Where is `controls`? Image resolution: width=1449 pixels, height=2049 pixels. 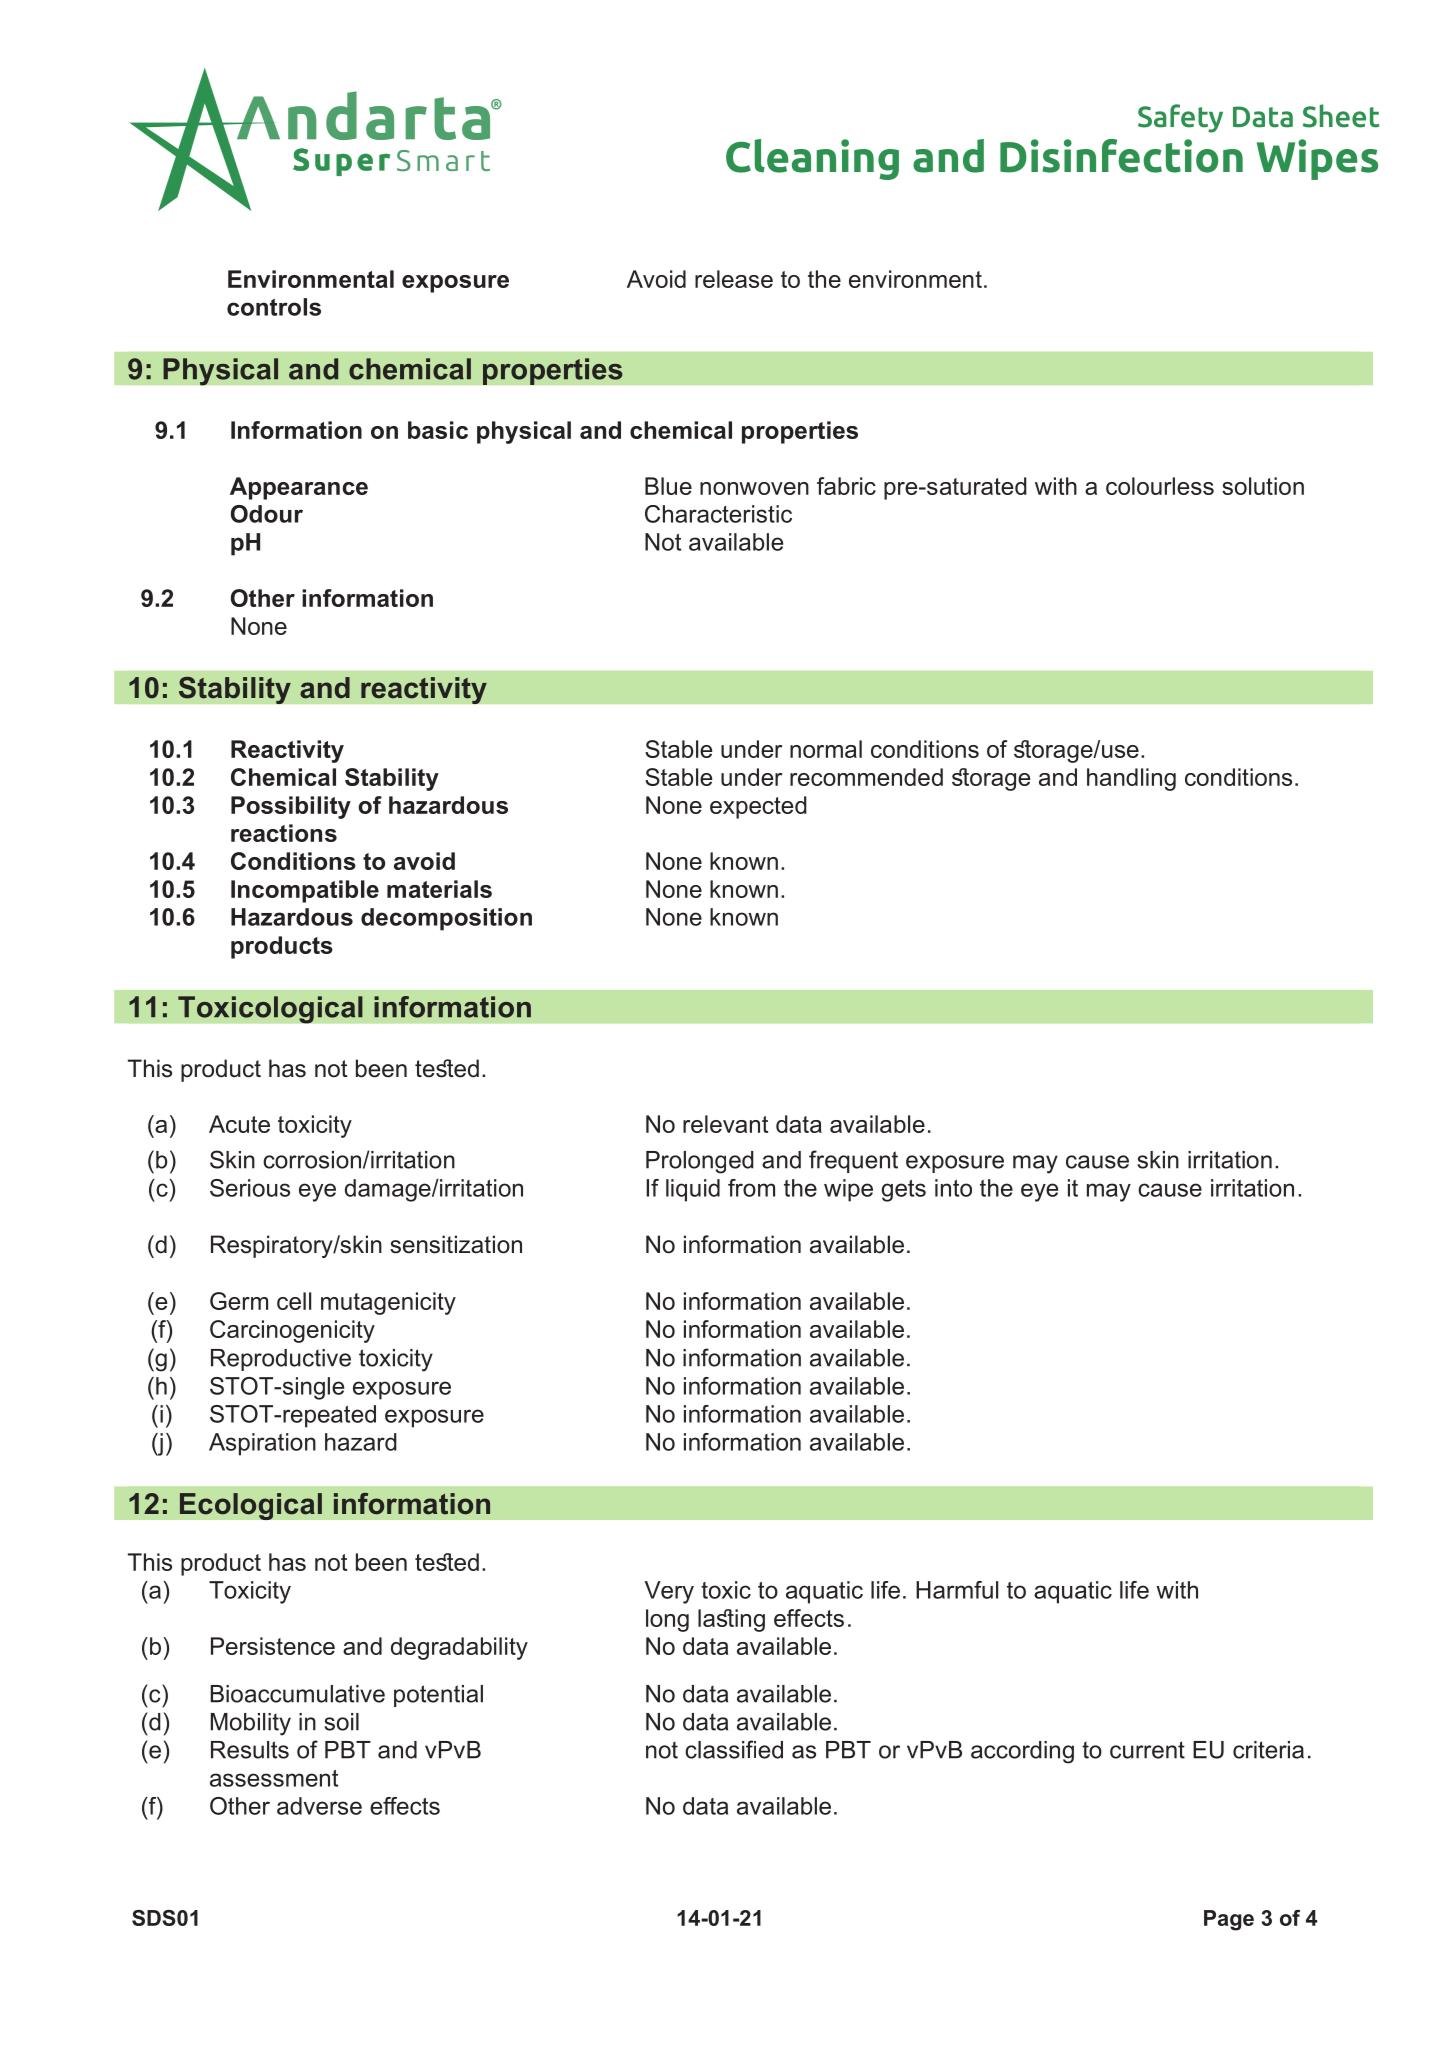
controls is located at coordinates (274, 307).
